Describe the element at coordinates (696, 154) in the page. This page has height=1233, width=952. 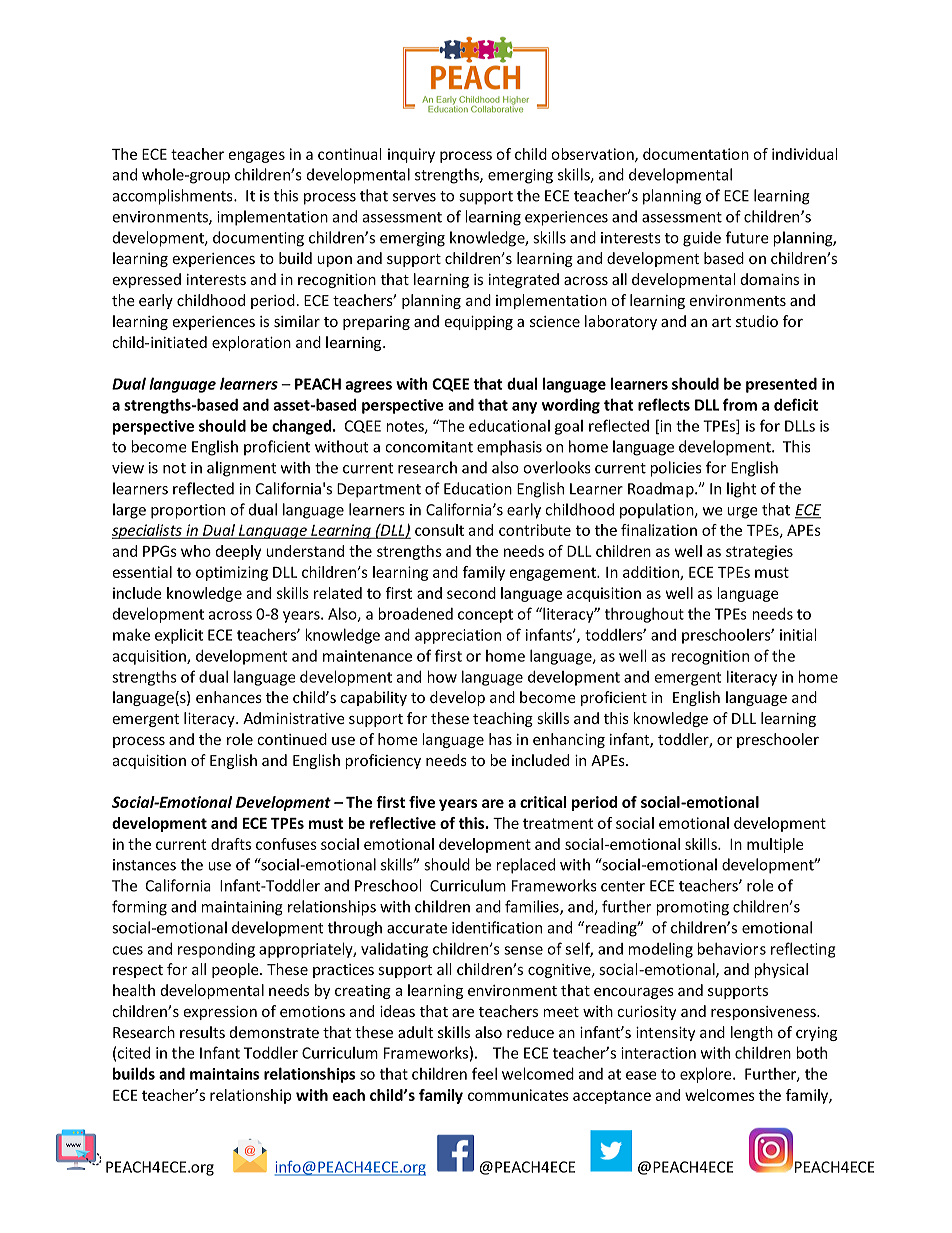
I see `documentation` at that location.
